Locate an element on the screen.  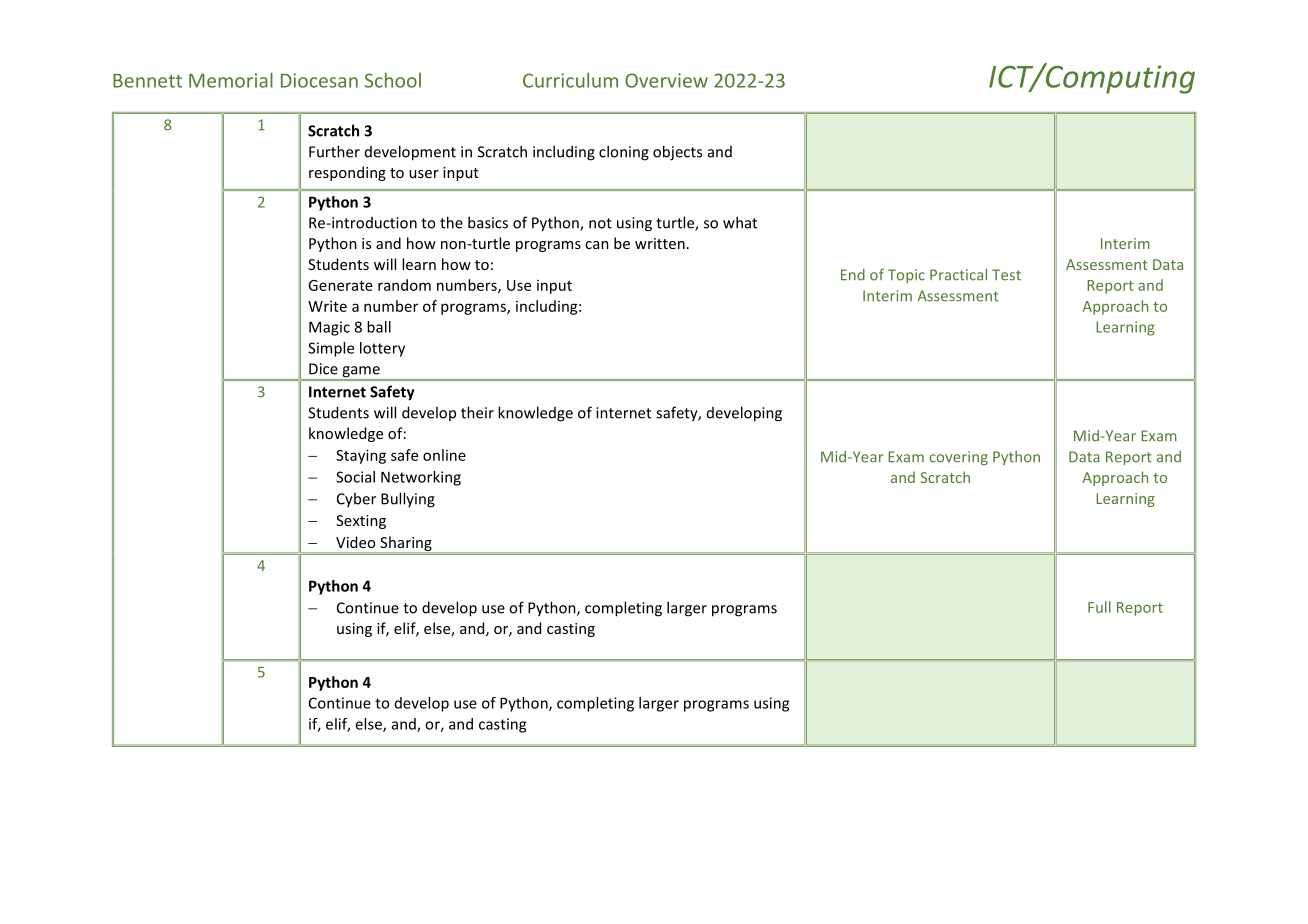
Sharing is located at coordinates (406, 544).
